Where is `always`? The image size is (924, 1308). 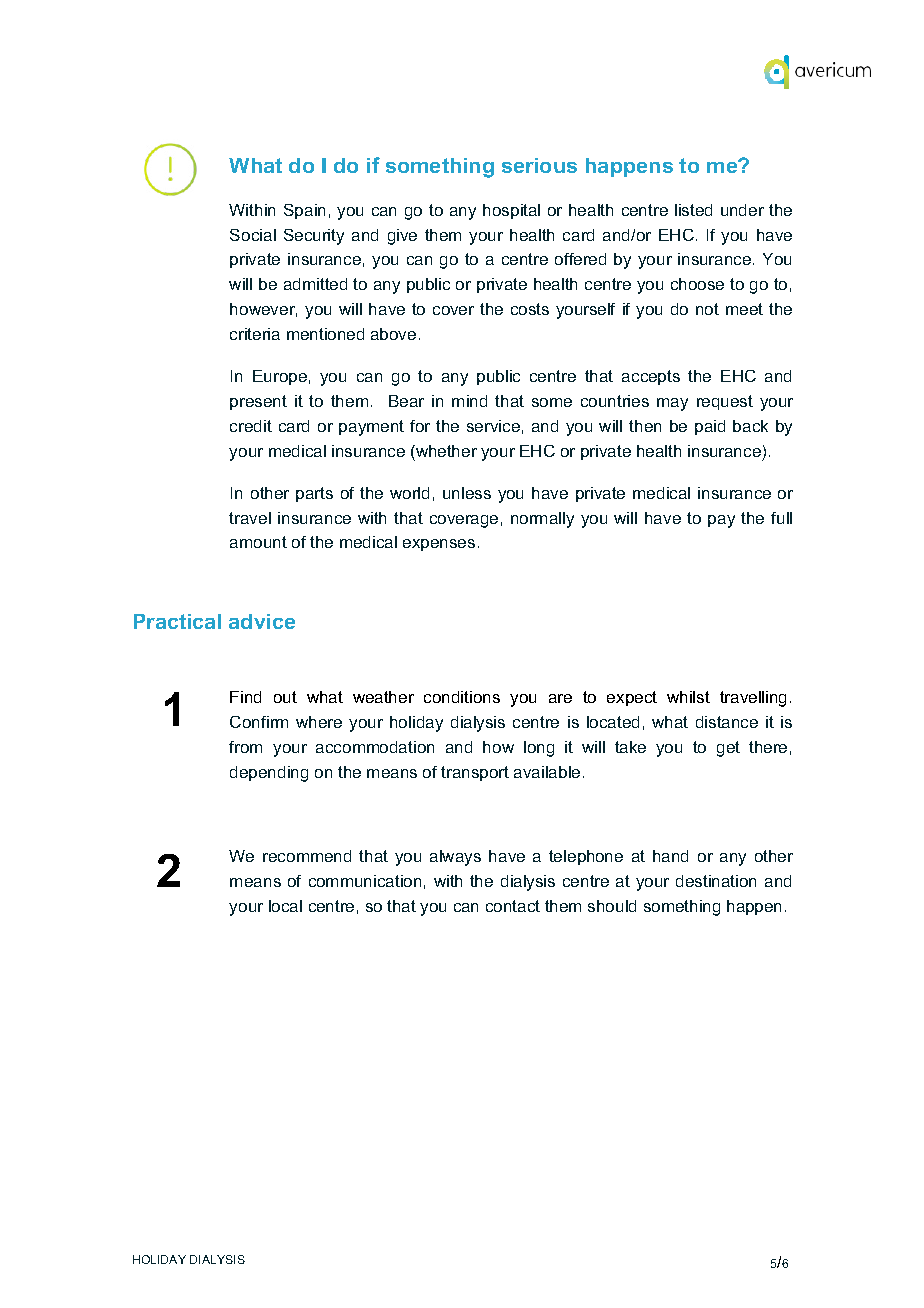 always is located at coordinates (455, 858).
